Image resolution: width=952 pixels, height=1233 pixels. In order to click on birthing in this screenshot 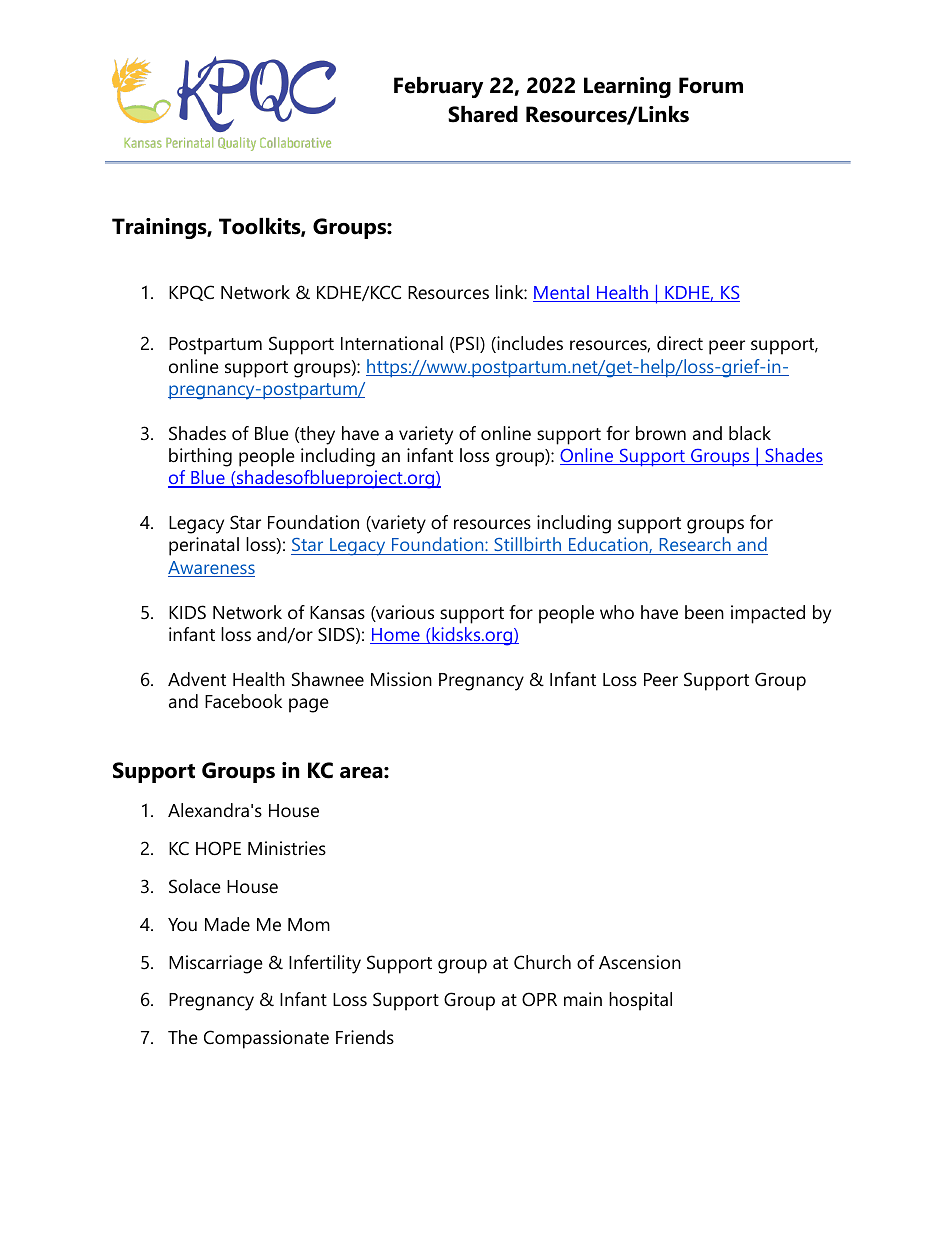, I will do `click(200, 457)`.
